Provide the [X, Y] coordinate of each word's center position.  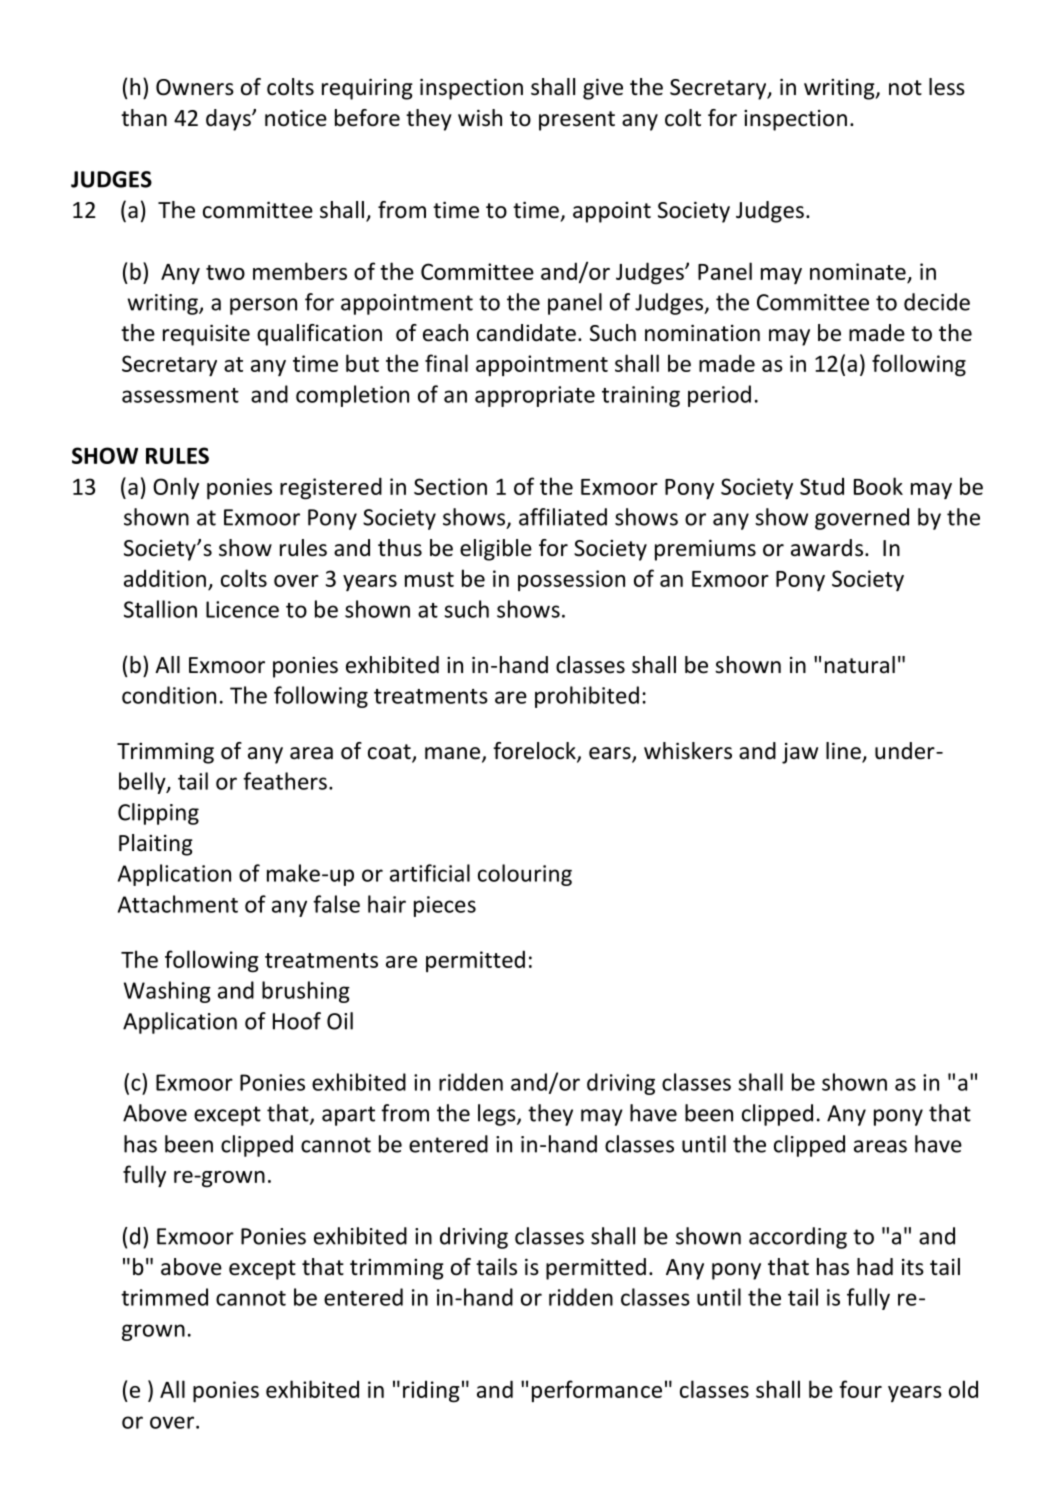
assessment [180, 395]
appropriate [535, 396]
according [798, 1238]
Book [878, 486]
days [229, 120]
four [860, 1389]
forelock [535, 752]
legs [498, 1115]
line [844, 752]
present [577, 121]
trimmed [164, 1297]
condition [169, 695]
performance [597, 1391]
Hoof [297, 1021]
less [947, 87]
